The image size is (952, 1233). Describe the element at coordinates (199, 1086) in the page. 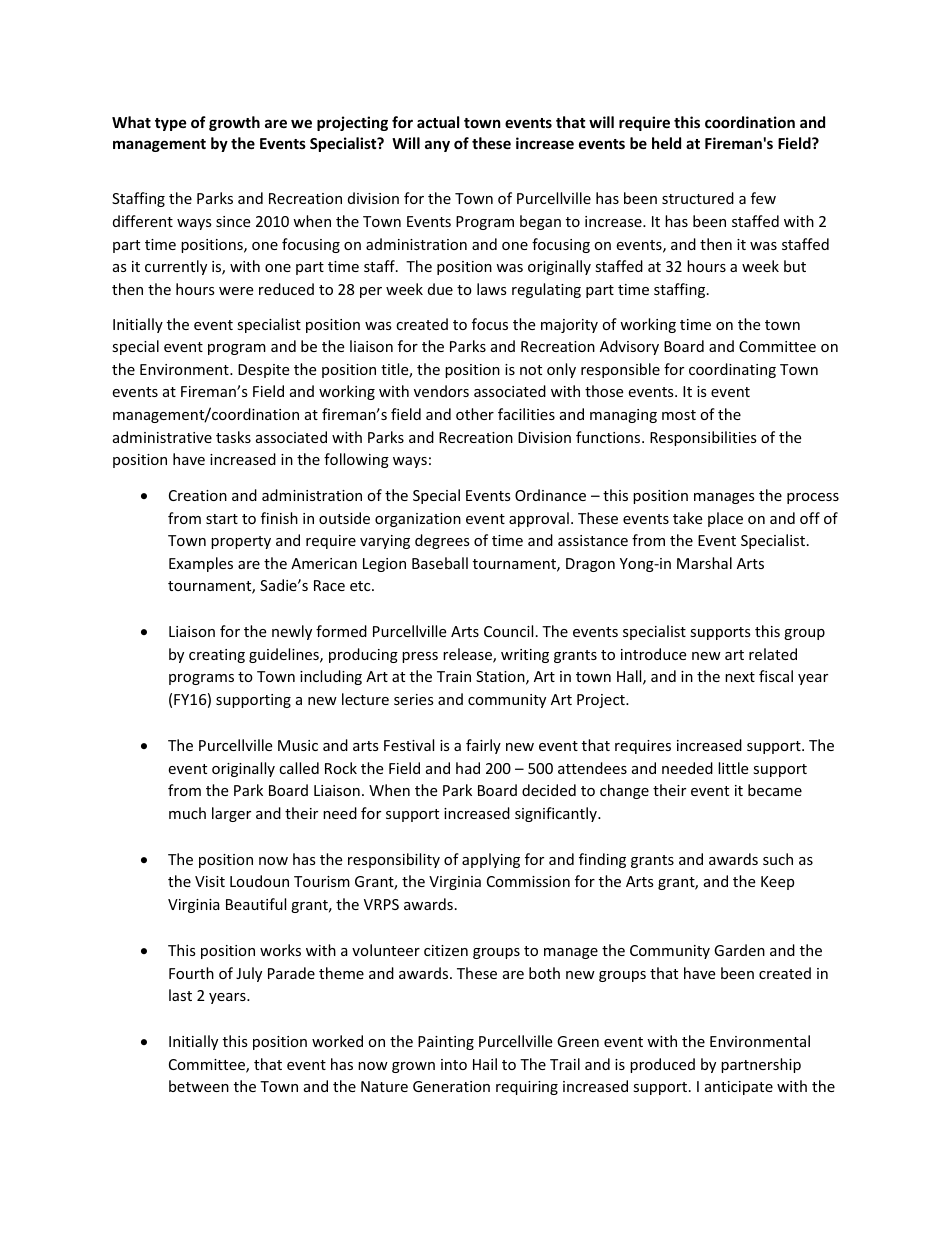

I see `between` at that location.
